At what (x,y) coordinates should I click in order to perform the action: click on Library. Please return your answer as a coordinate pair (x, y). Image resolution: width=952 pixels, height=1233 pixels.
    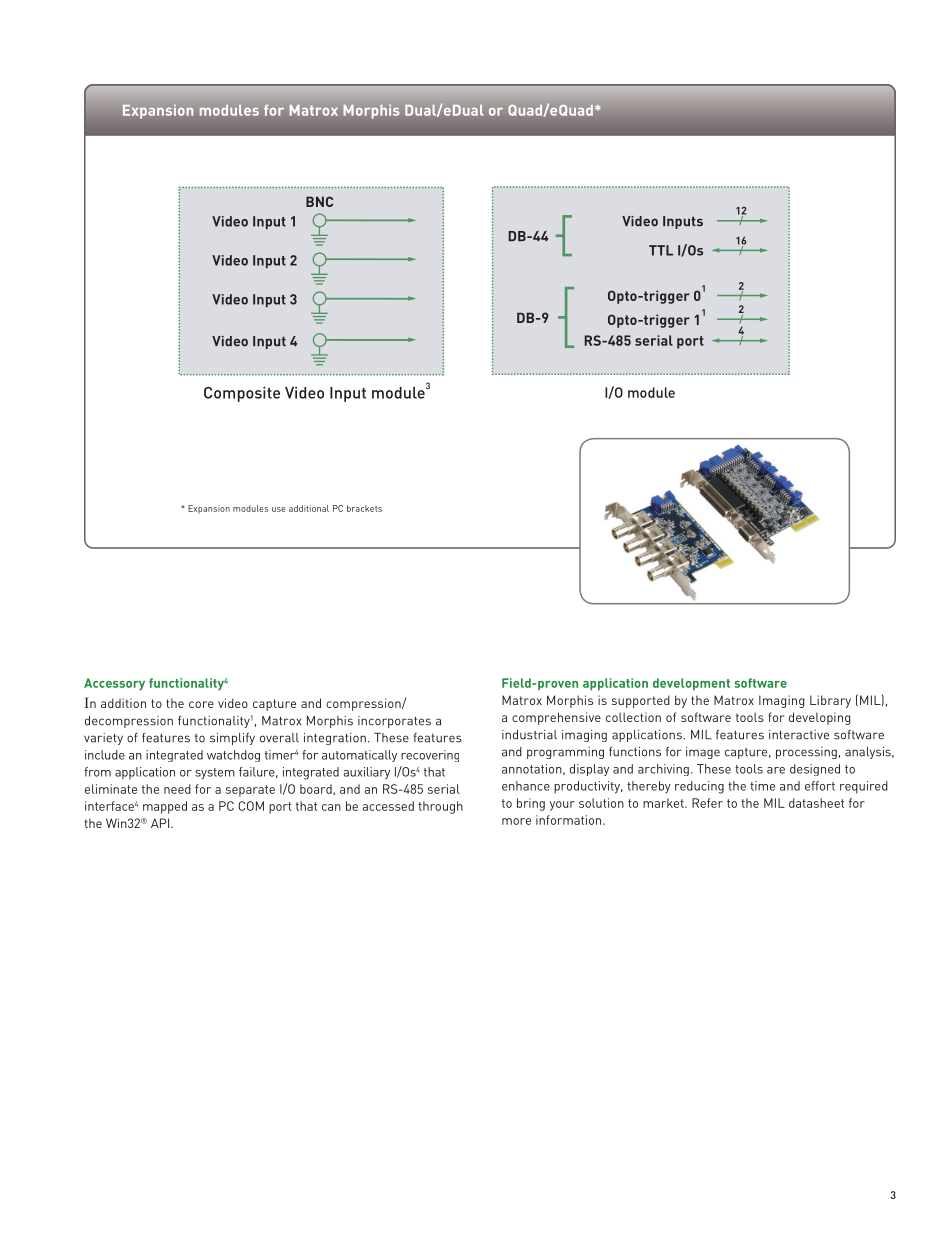
    Looking at the image, I should click on (830, 701).
